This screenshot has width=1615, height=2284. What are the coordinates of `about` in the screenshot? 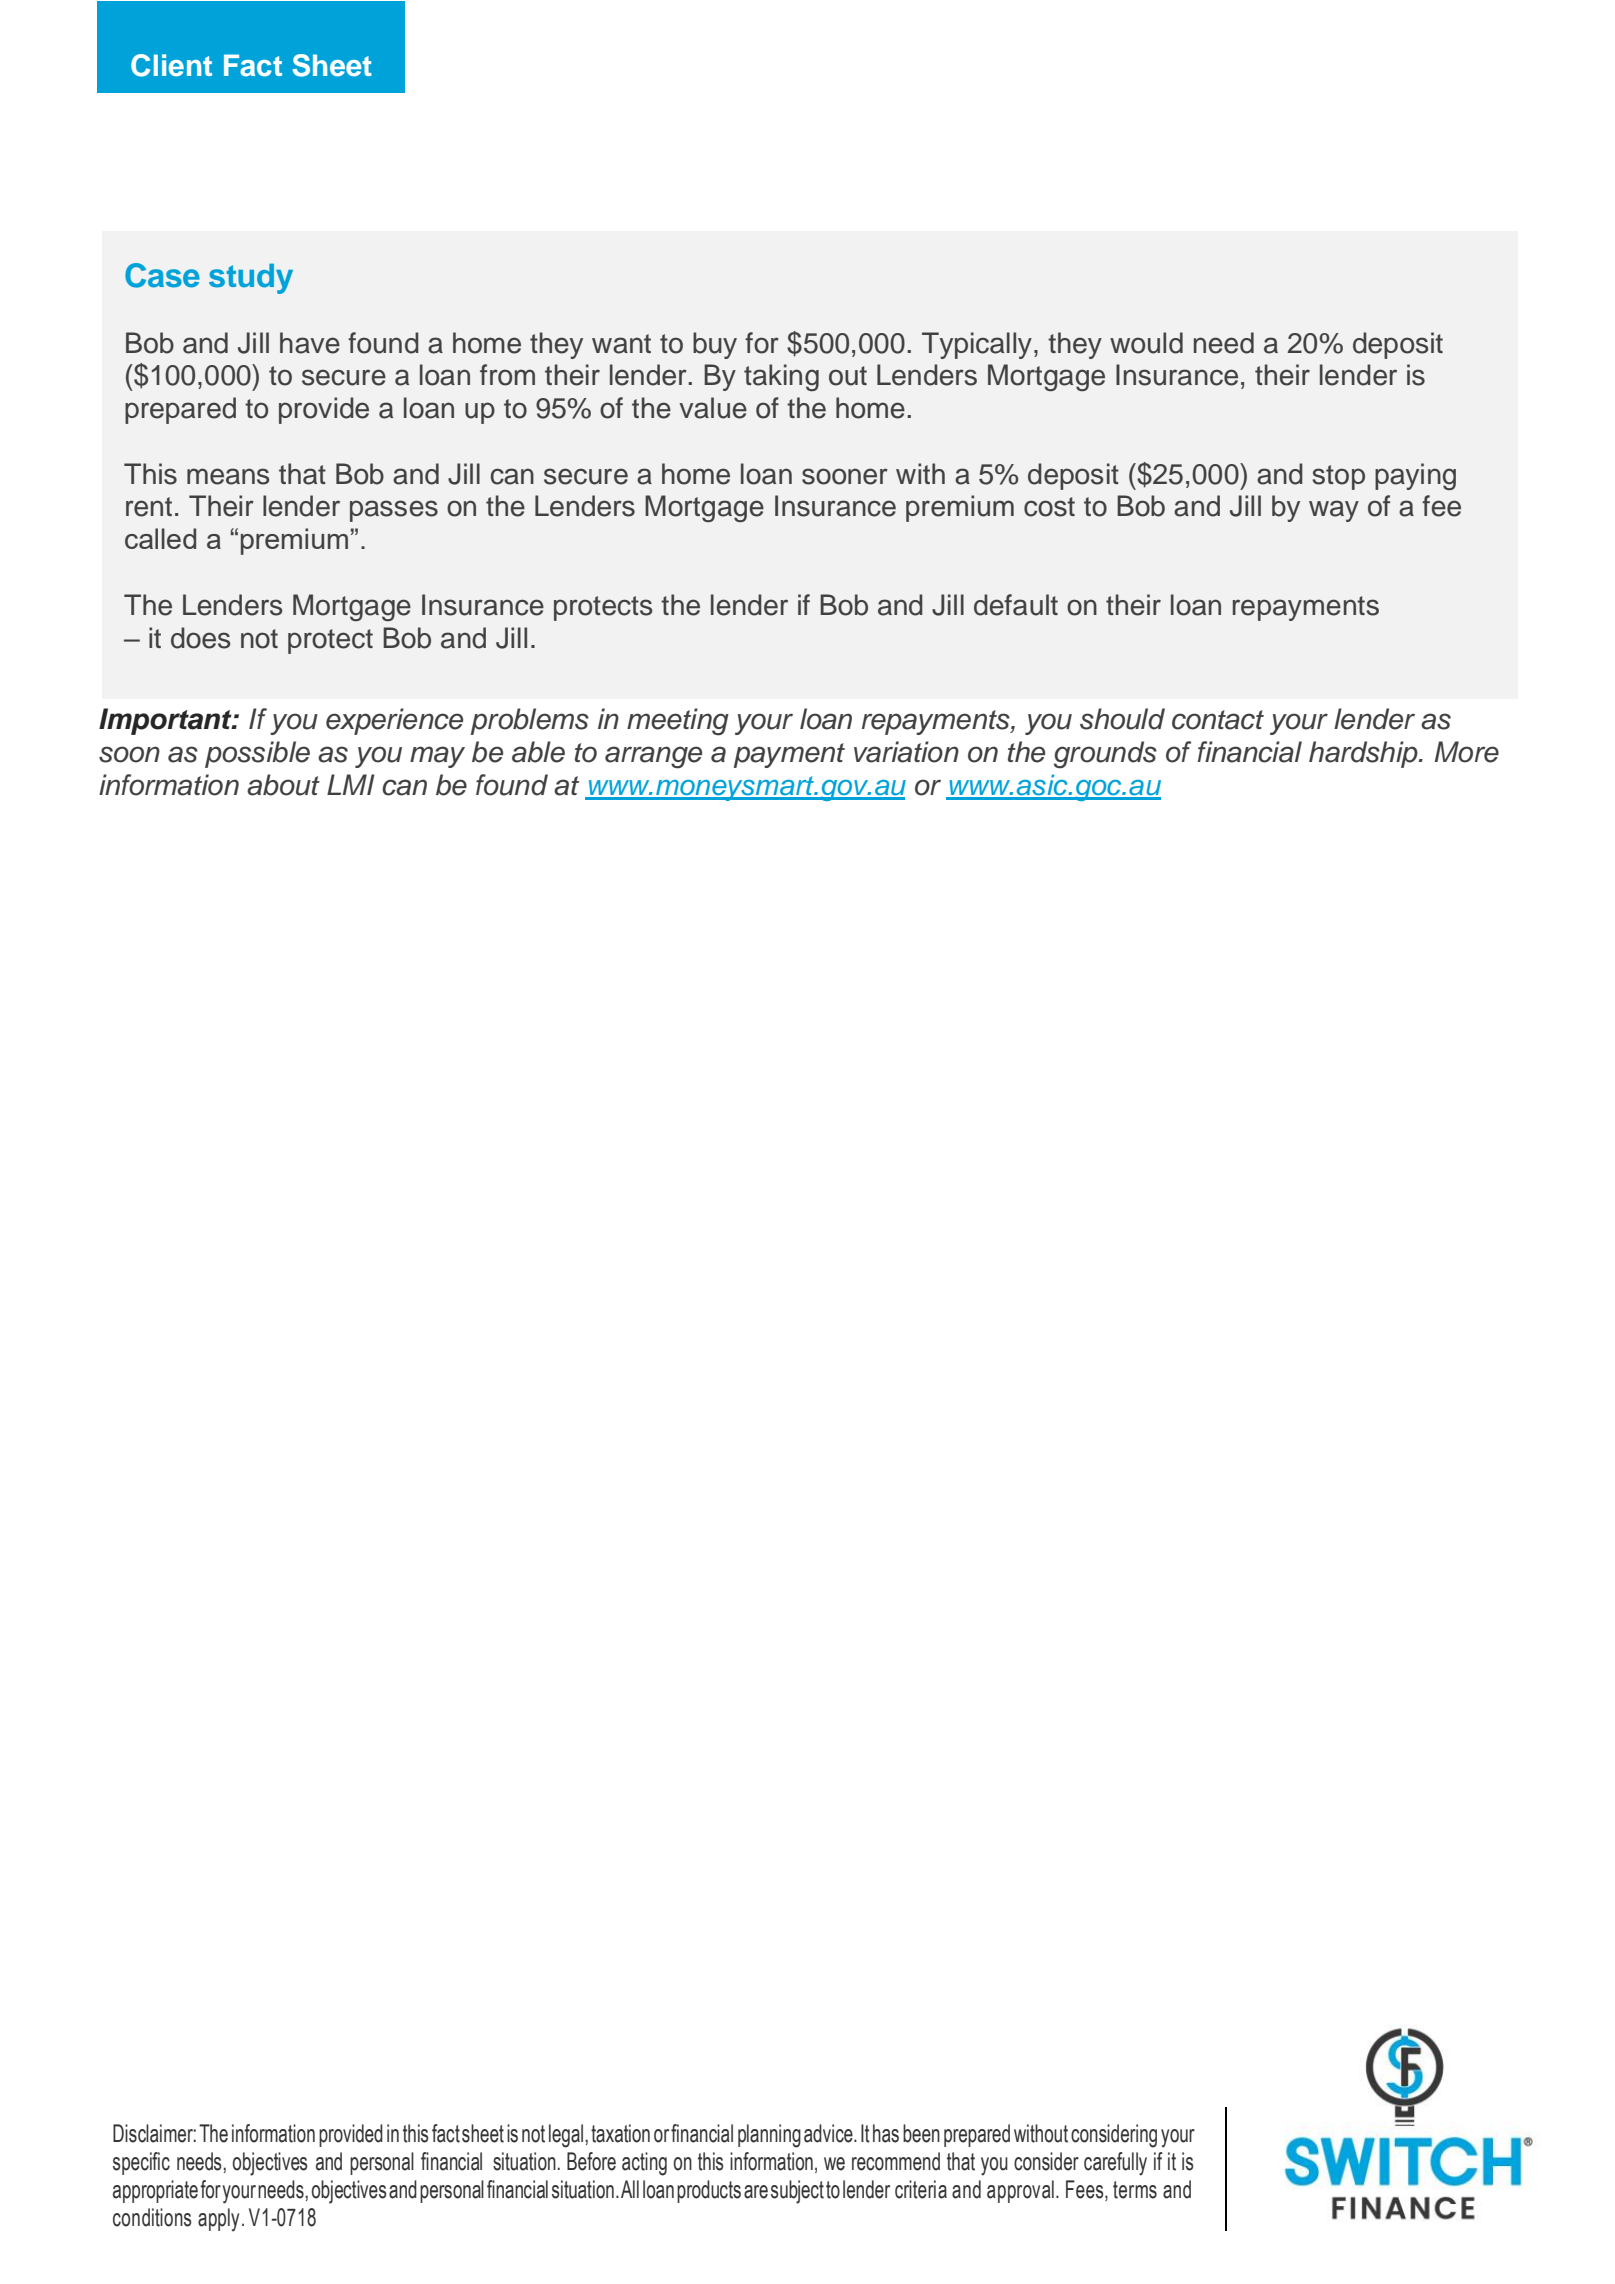 It's located at (283, 785).
